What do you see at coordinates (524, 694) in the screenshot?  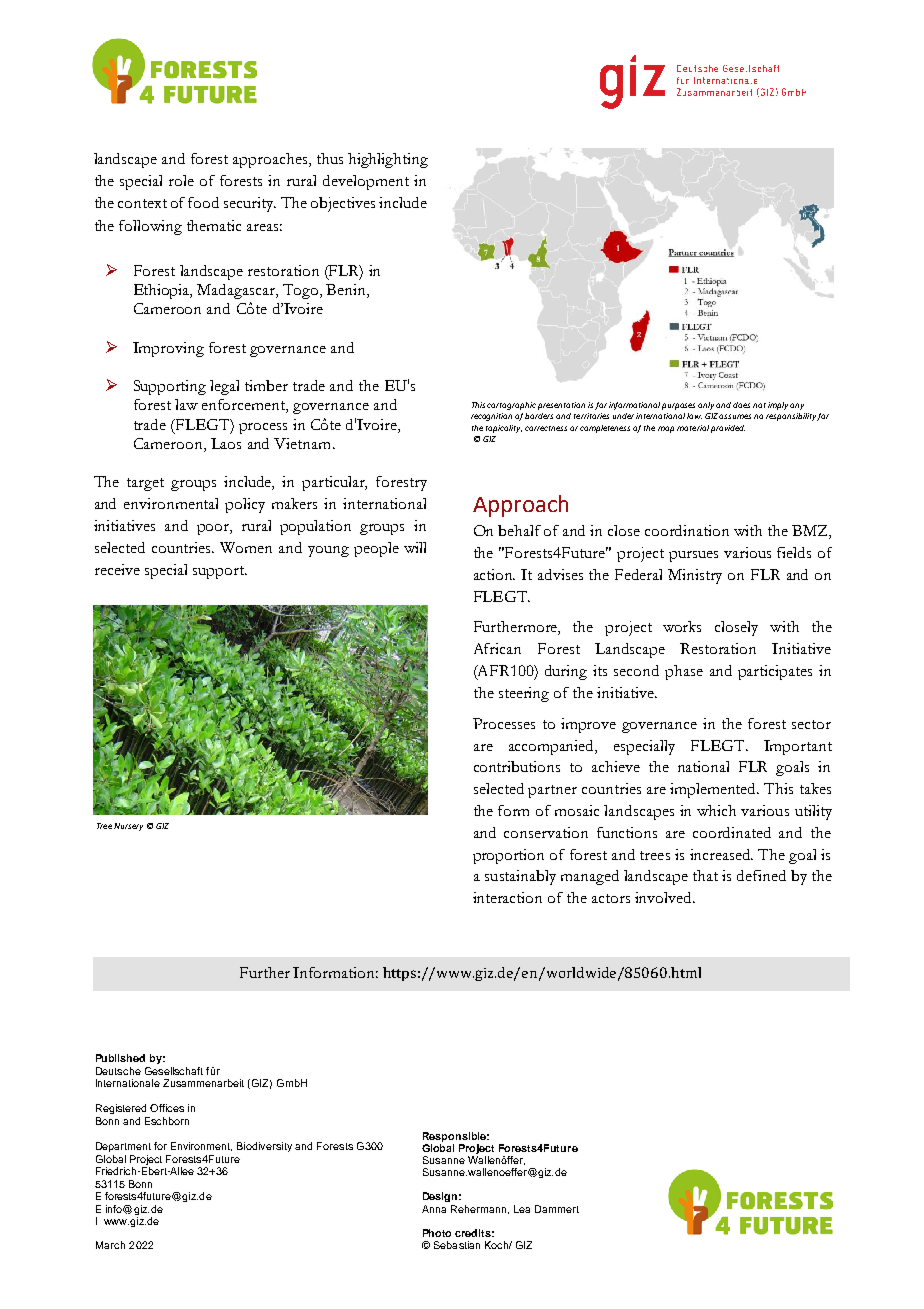 I see `steering` at bounding box center [524, 694].
